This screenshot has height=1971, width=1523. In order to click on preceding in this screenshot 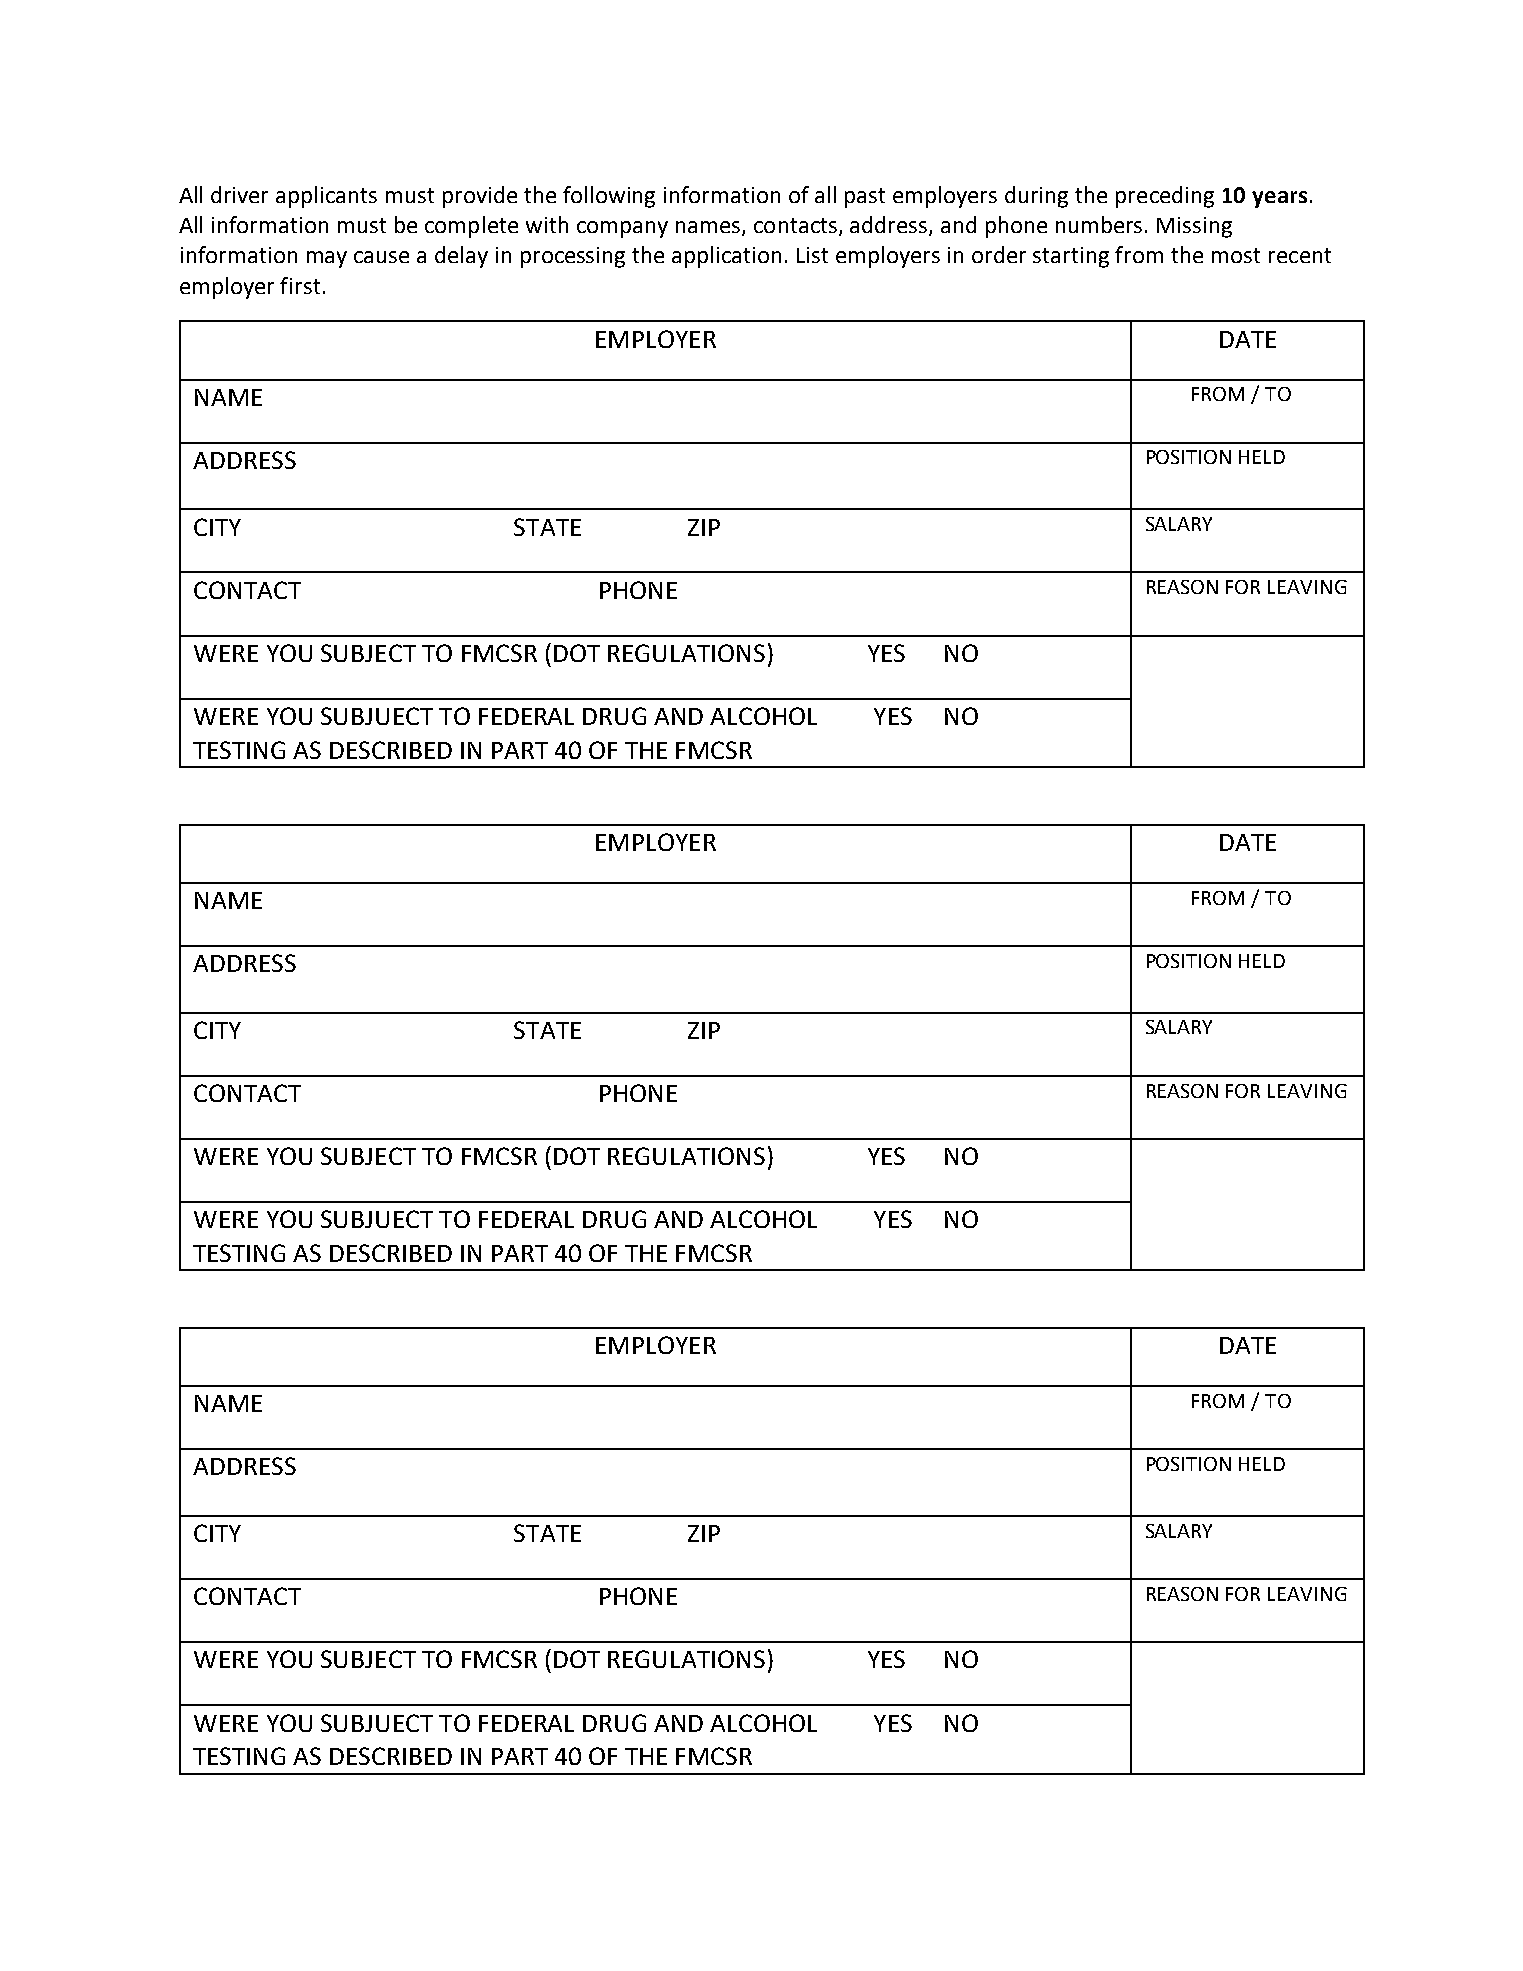, I will do `click(1165, 197)`.
